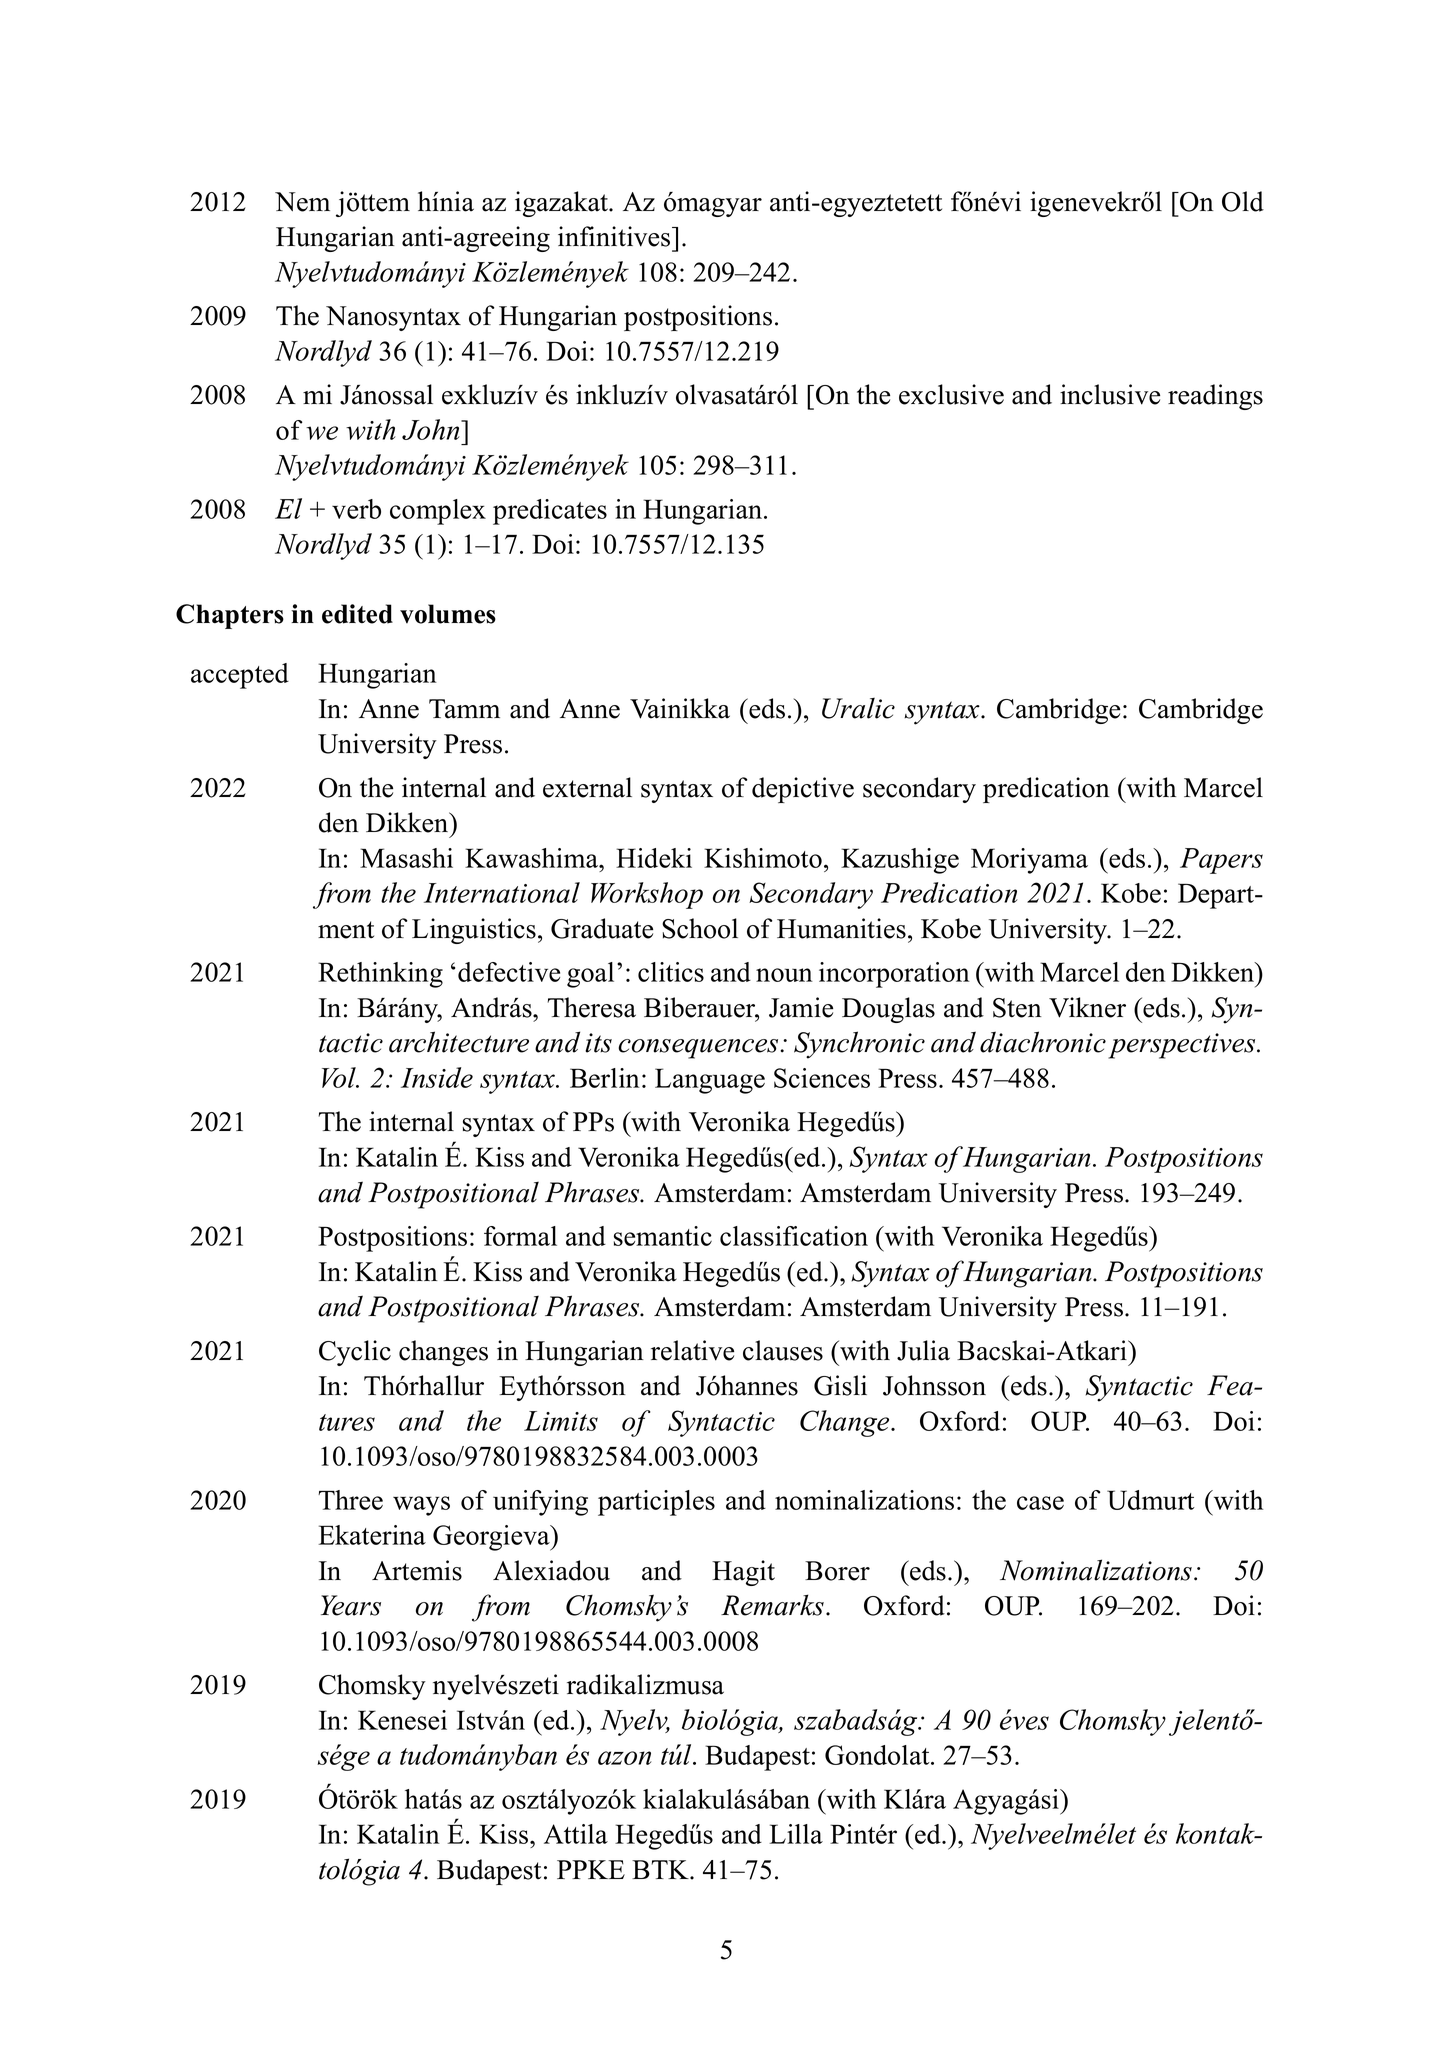 The height and width of the document is (2056, 1454). I want to click on Years, so click(351, 1605).
